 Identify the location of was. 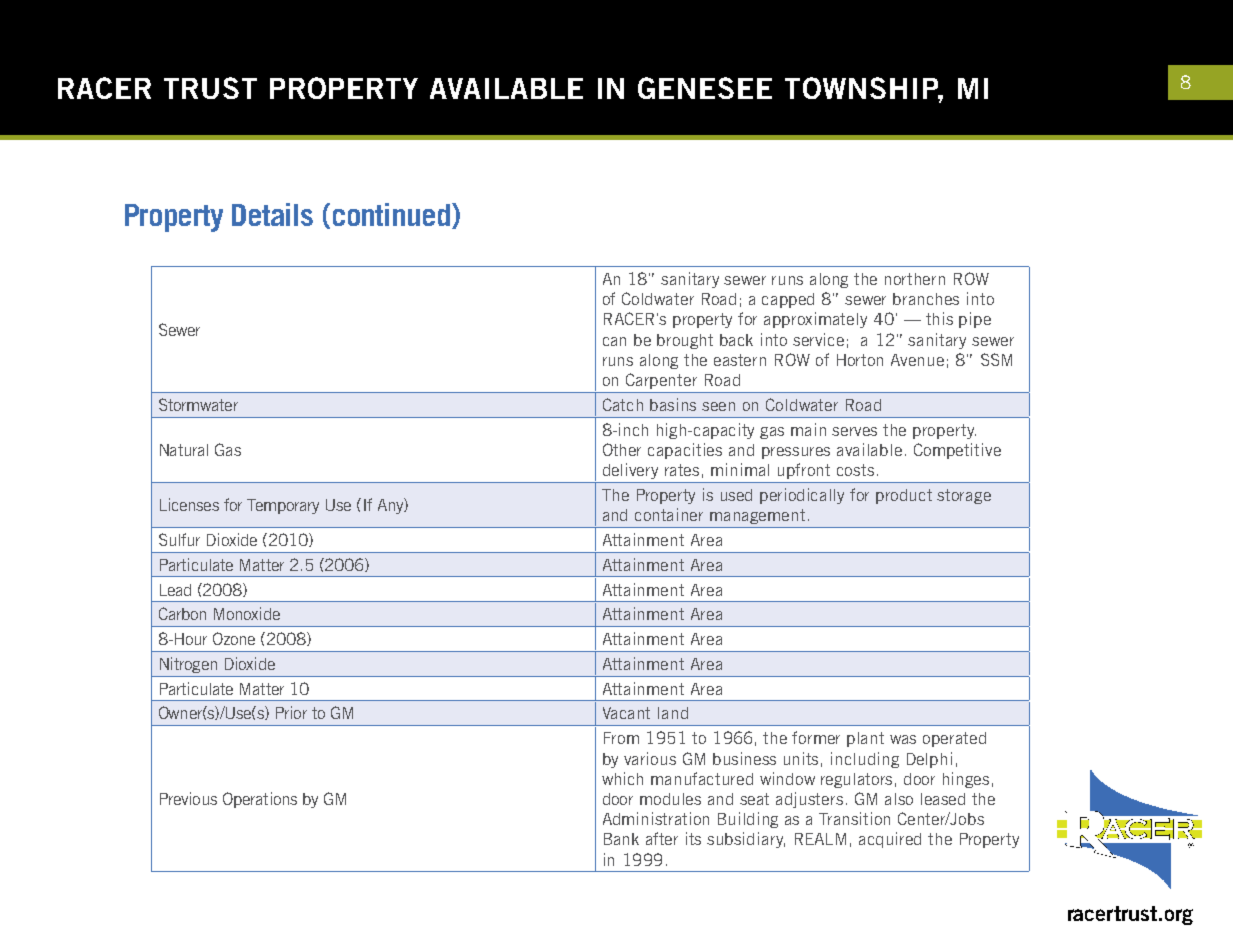
(903, 739).
